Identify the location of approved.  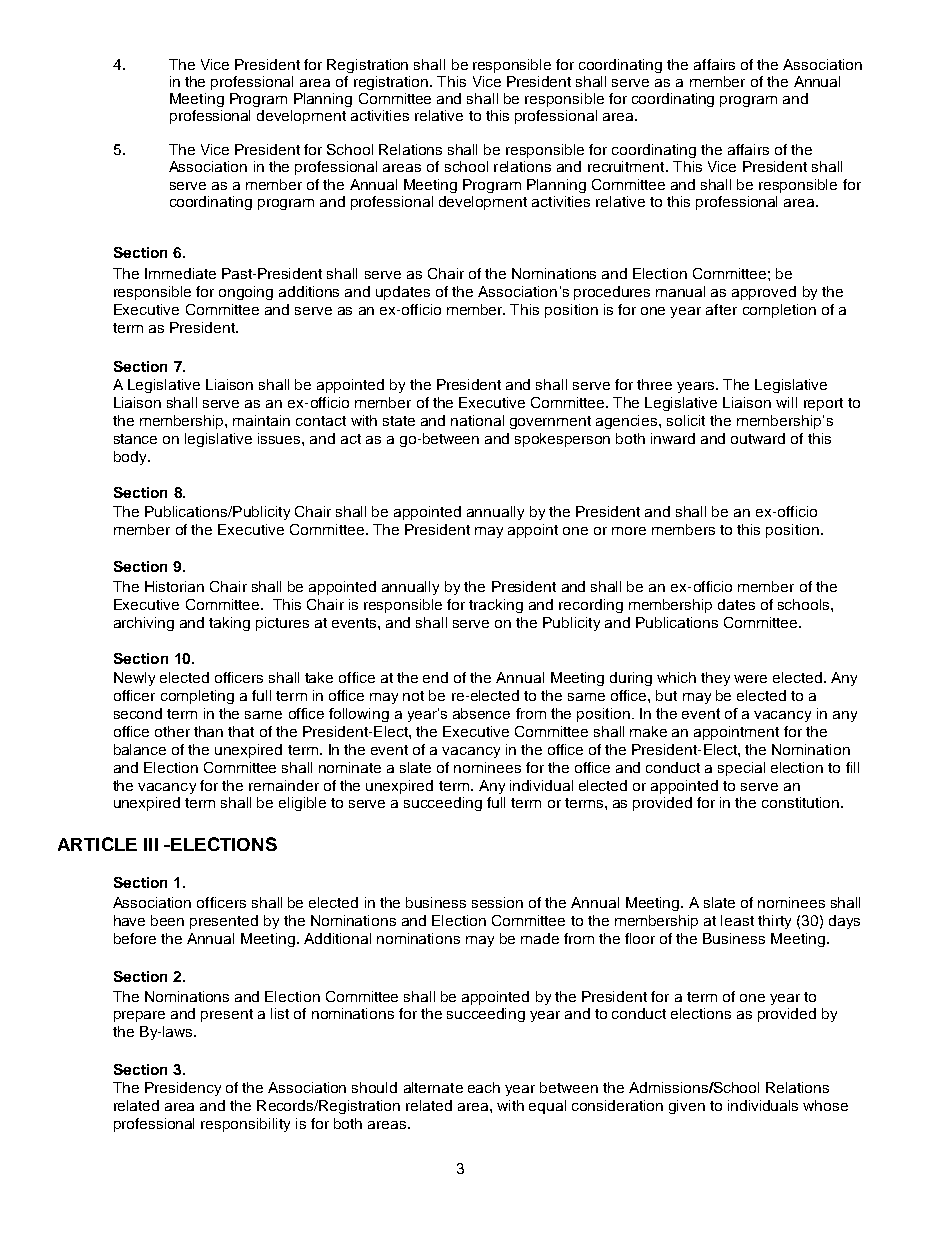
(764, 293).
